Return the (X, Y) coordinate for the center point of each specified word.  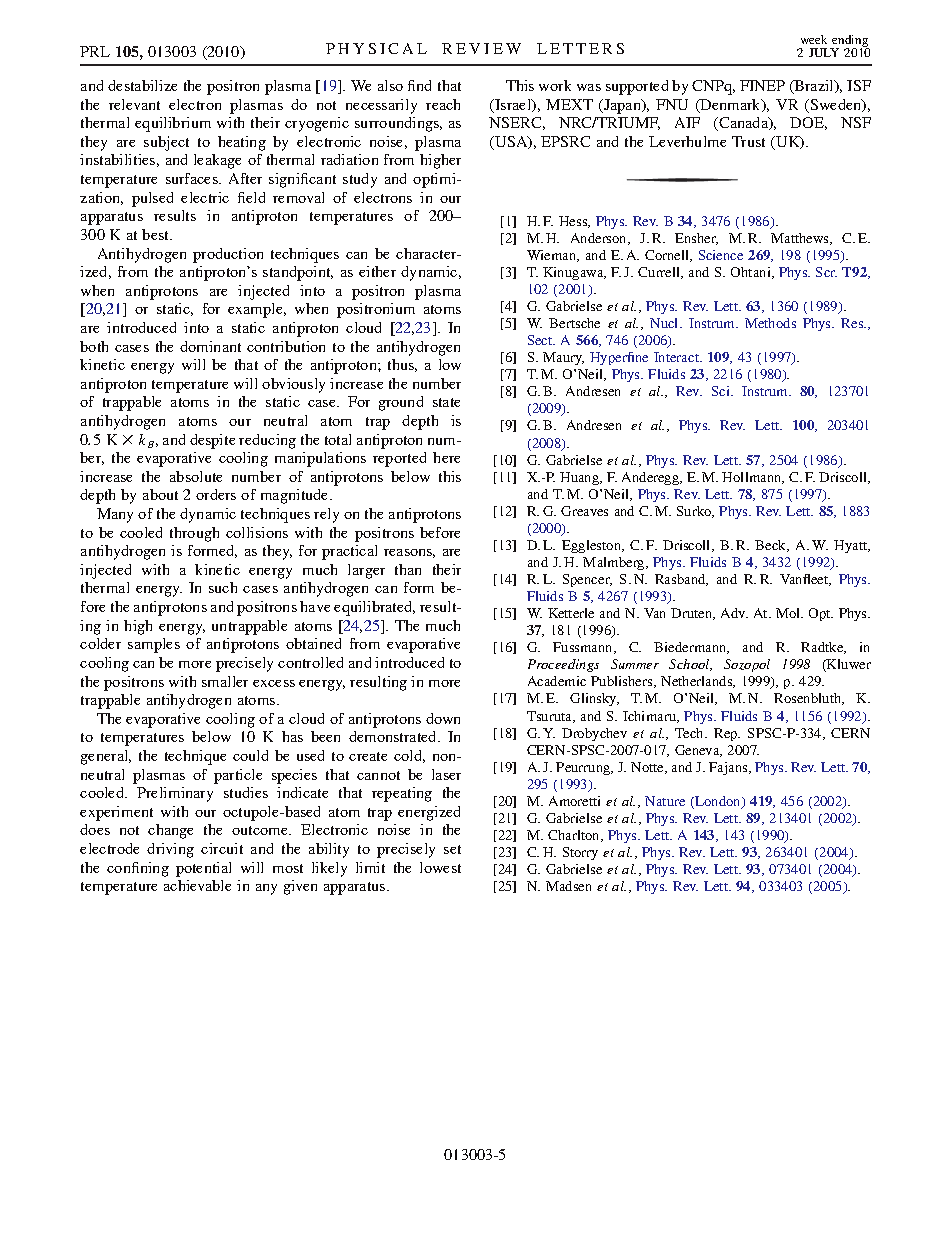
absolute (196, 476)
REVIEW (481, 48)
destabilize (142, 85)
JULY (824, 52)
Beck (772, 546)
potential (203, 869)
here (446, 457)
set (452, 849)
